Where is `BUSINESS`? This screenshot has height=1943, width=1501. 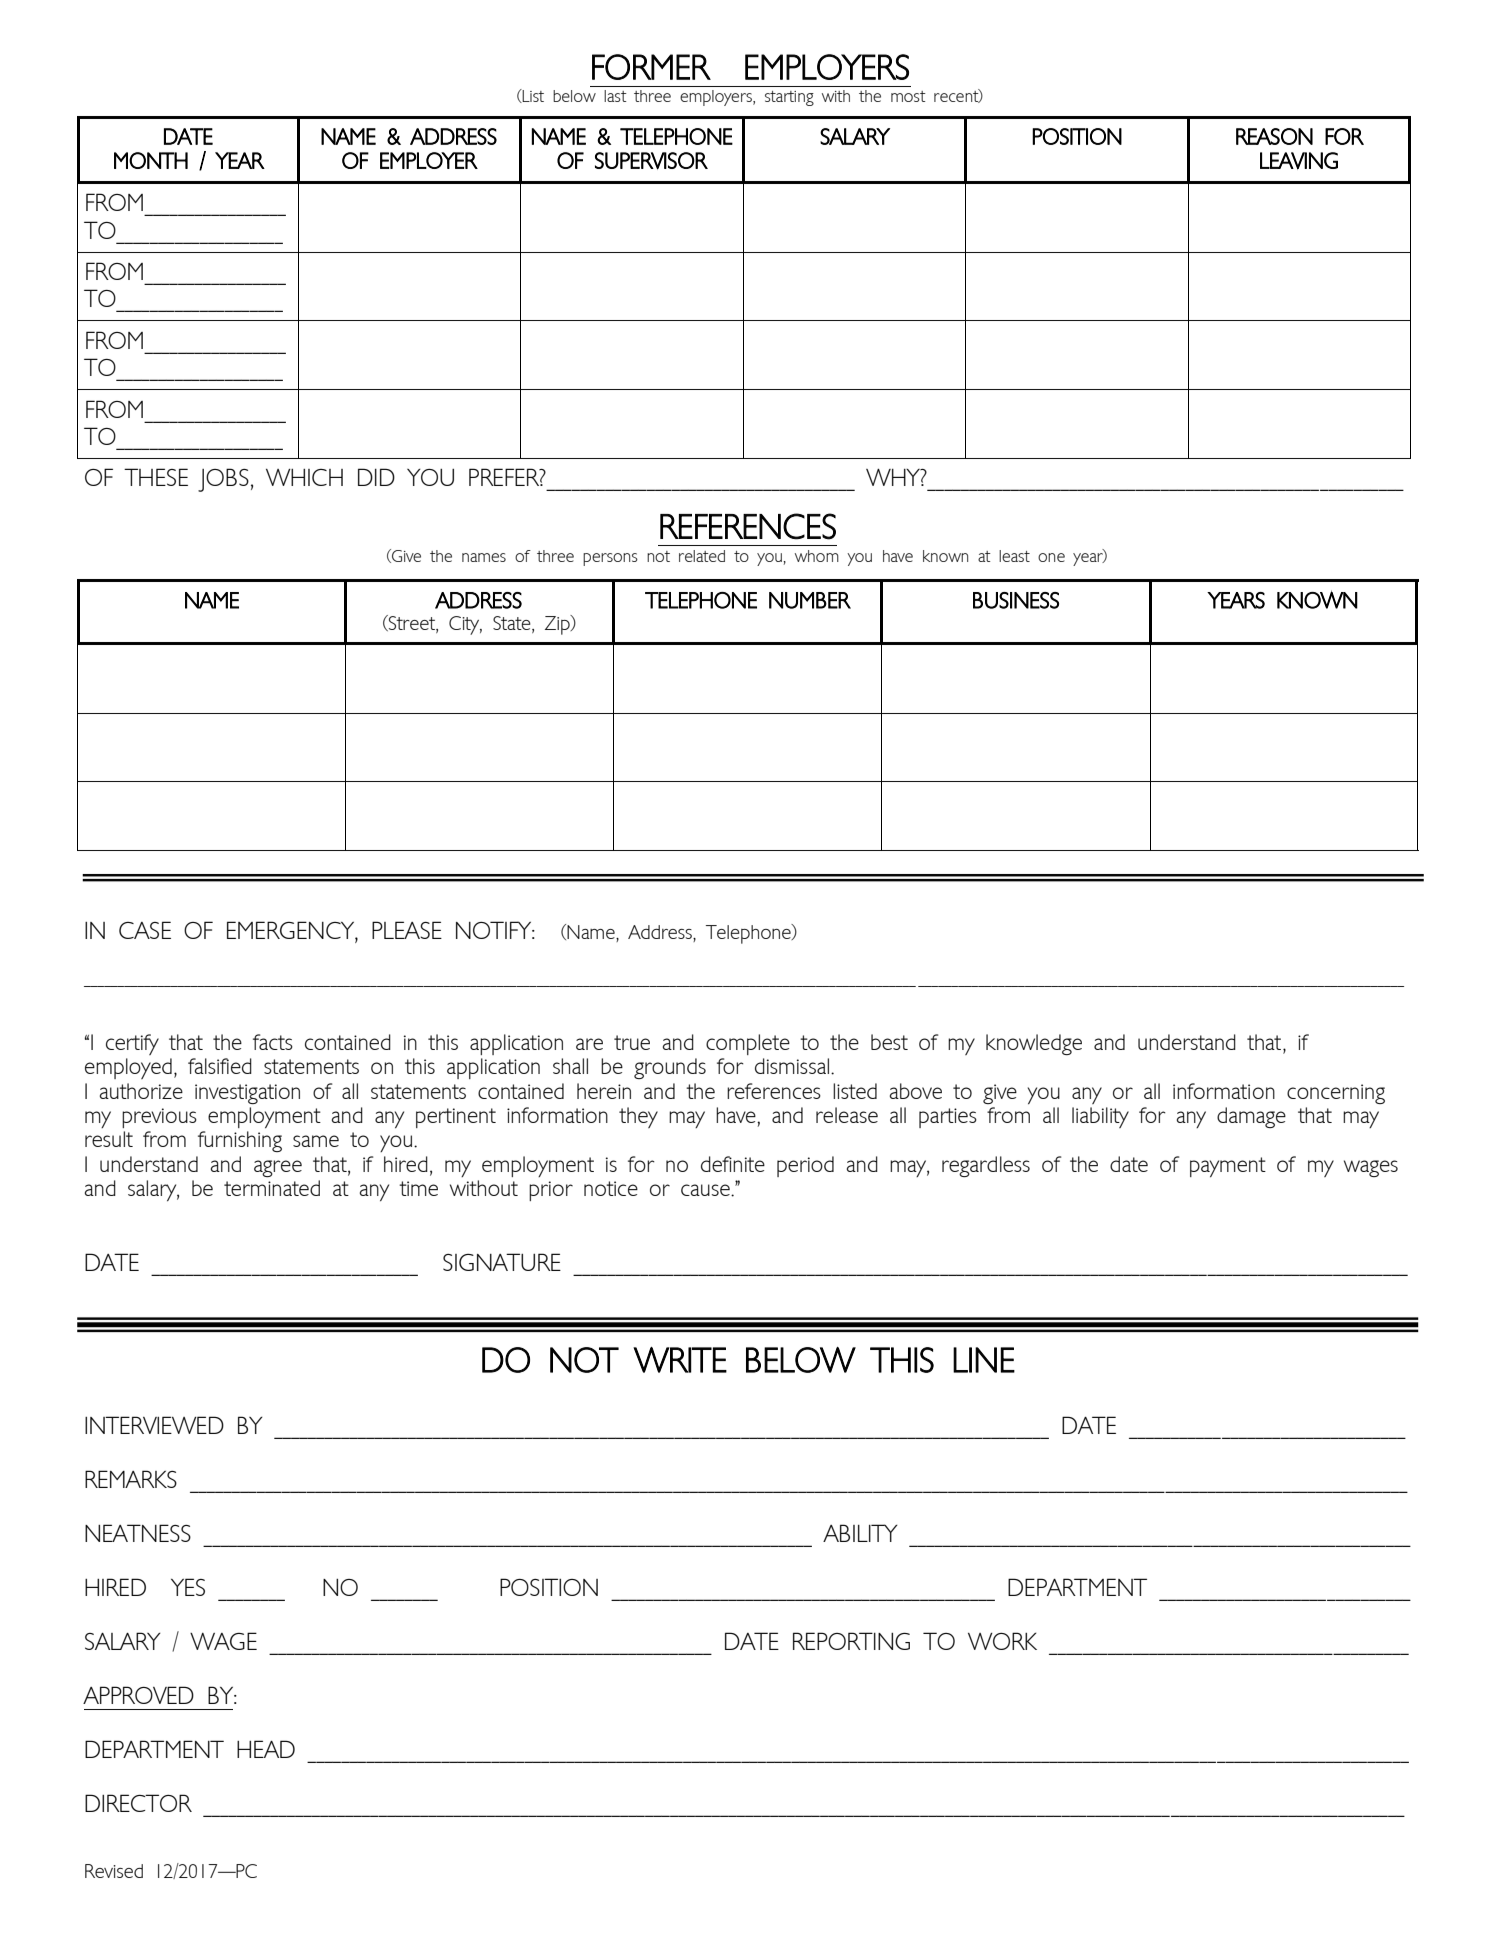
BUSINESS is located at coordinates (1016, 600).
